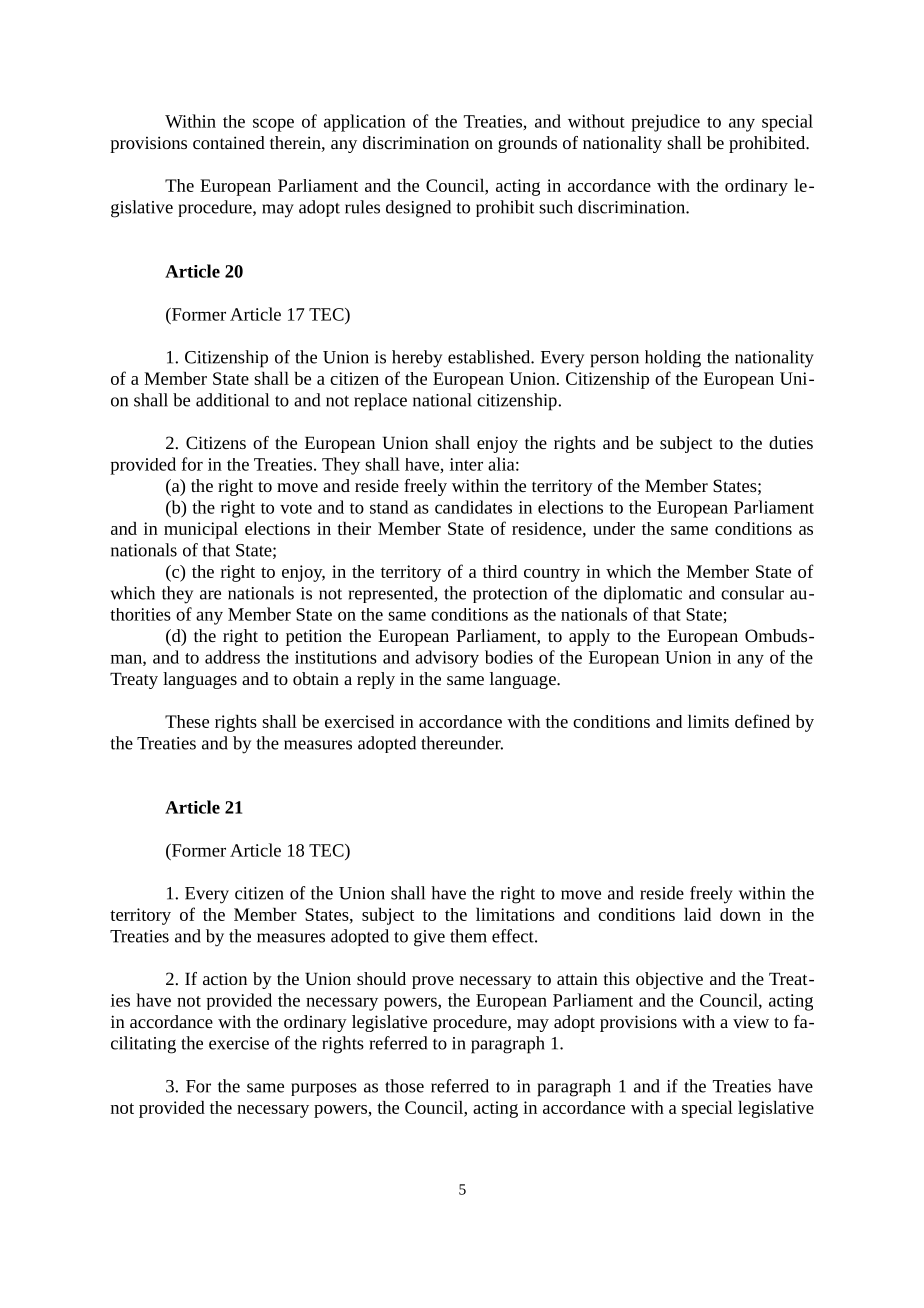 The height and width of the screenshot is (1308, 924). What do you see at coordinates (527, 144) in the screenshot?
I see `grounds` at bounding box center [527, 144].
